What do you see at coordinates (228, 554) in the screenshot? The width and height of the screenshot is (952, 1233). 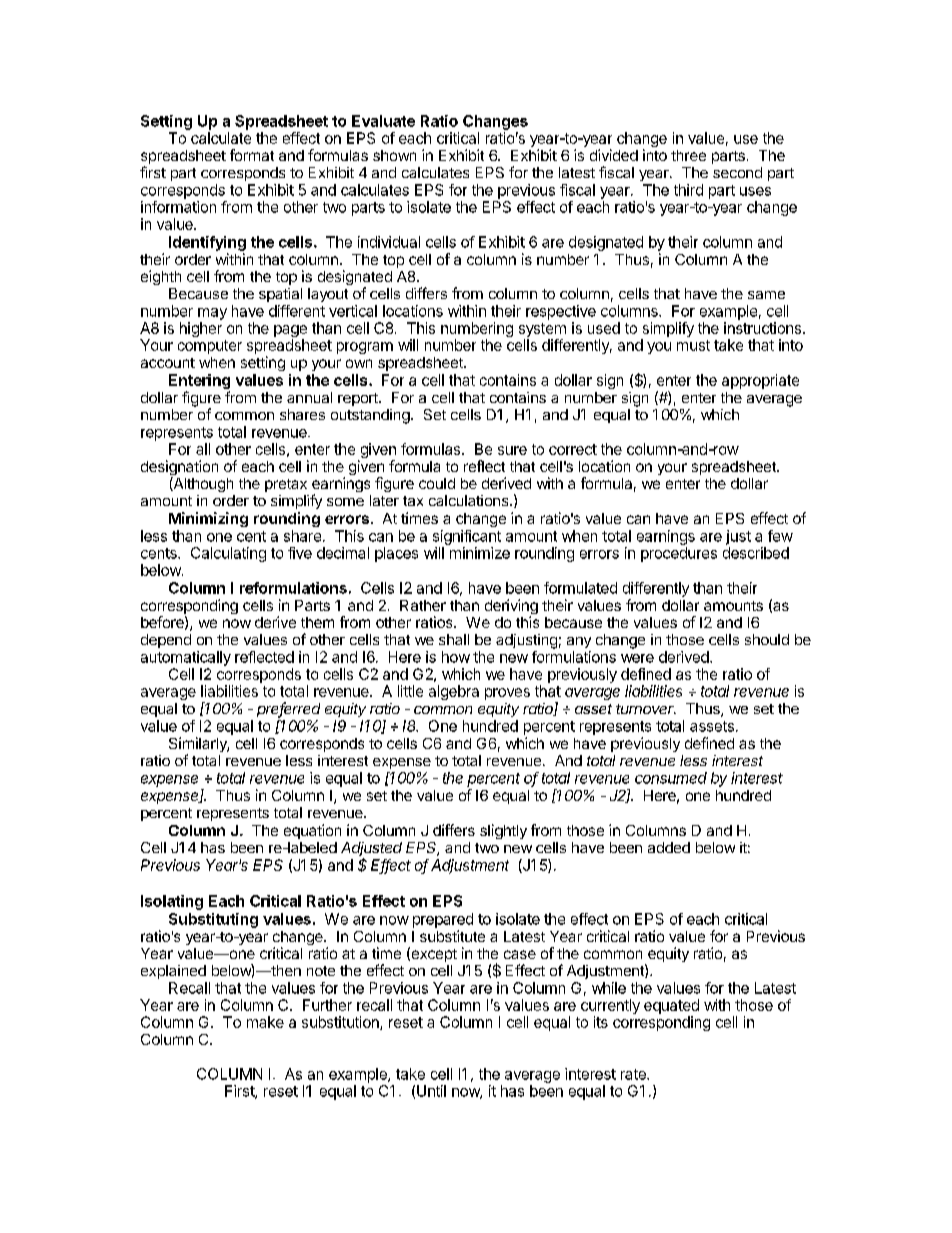 I see `Calculating` at bounding box center [228, 554].
